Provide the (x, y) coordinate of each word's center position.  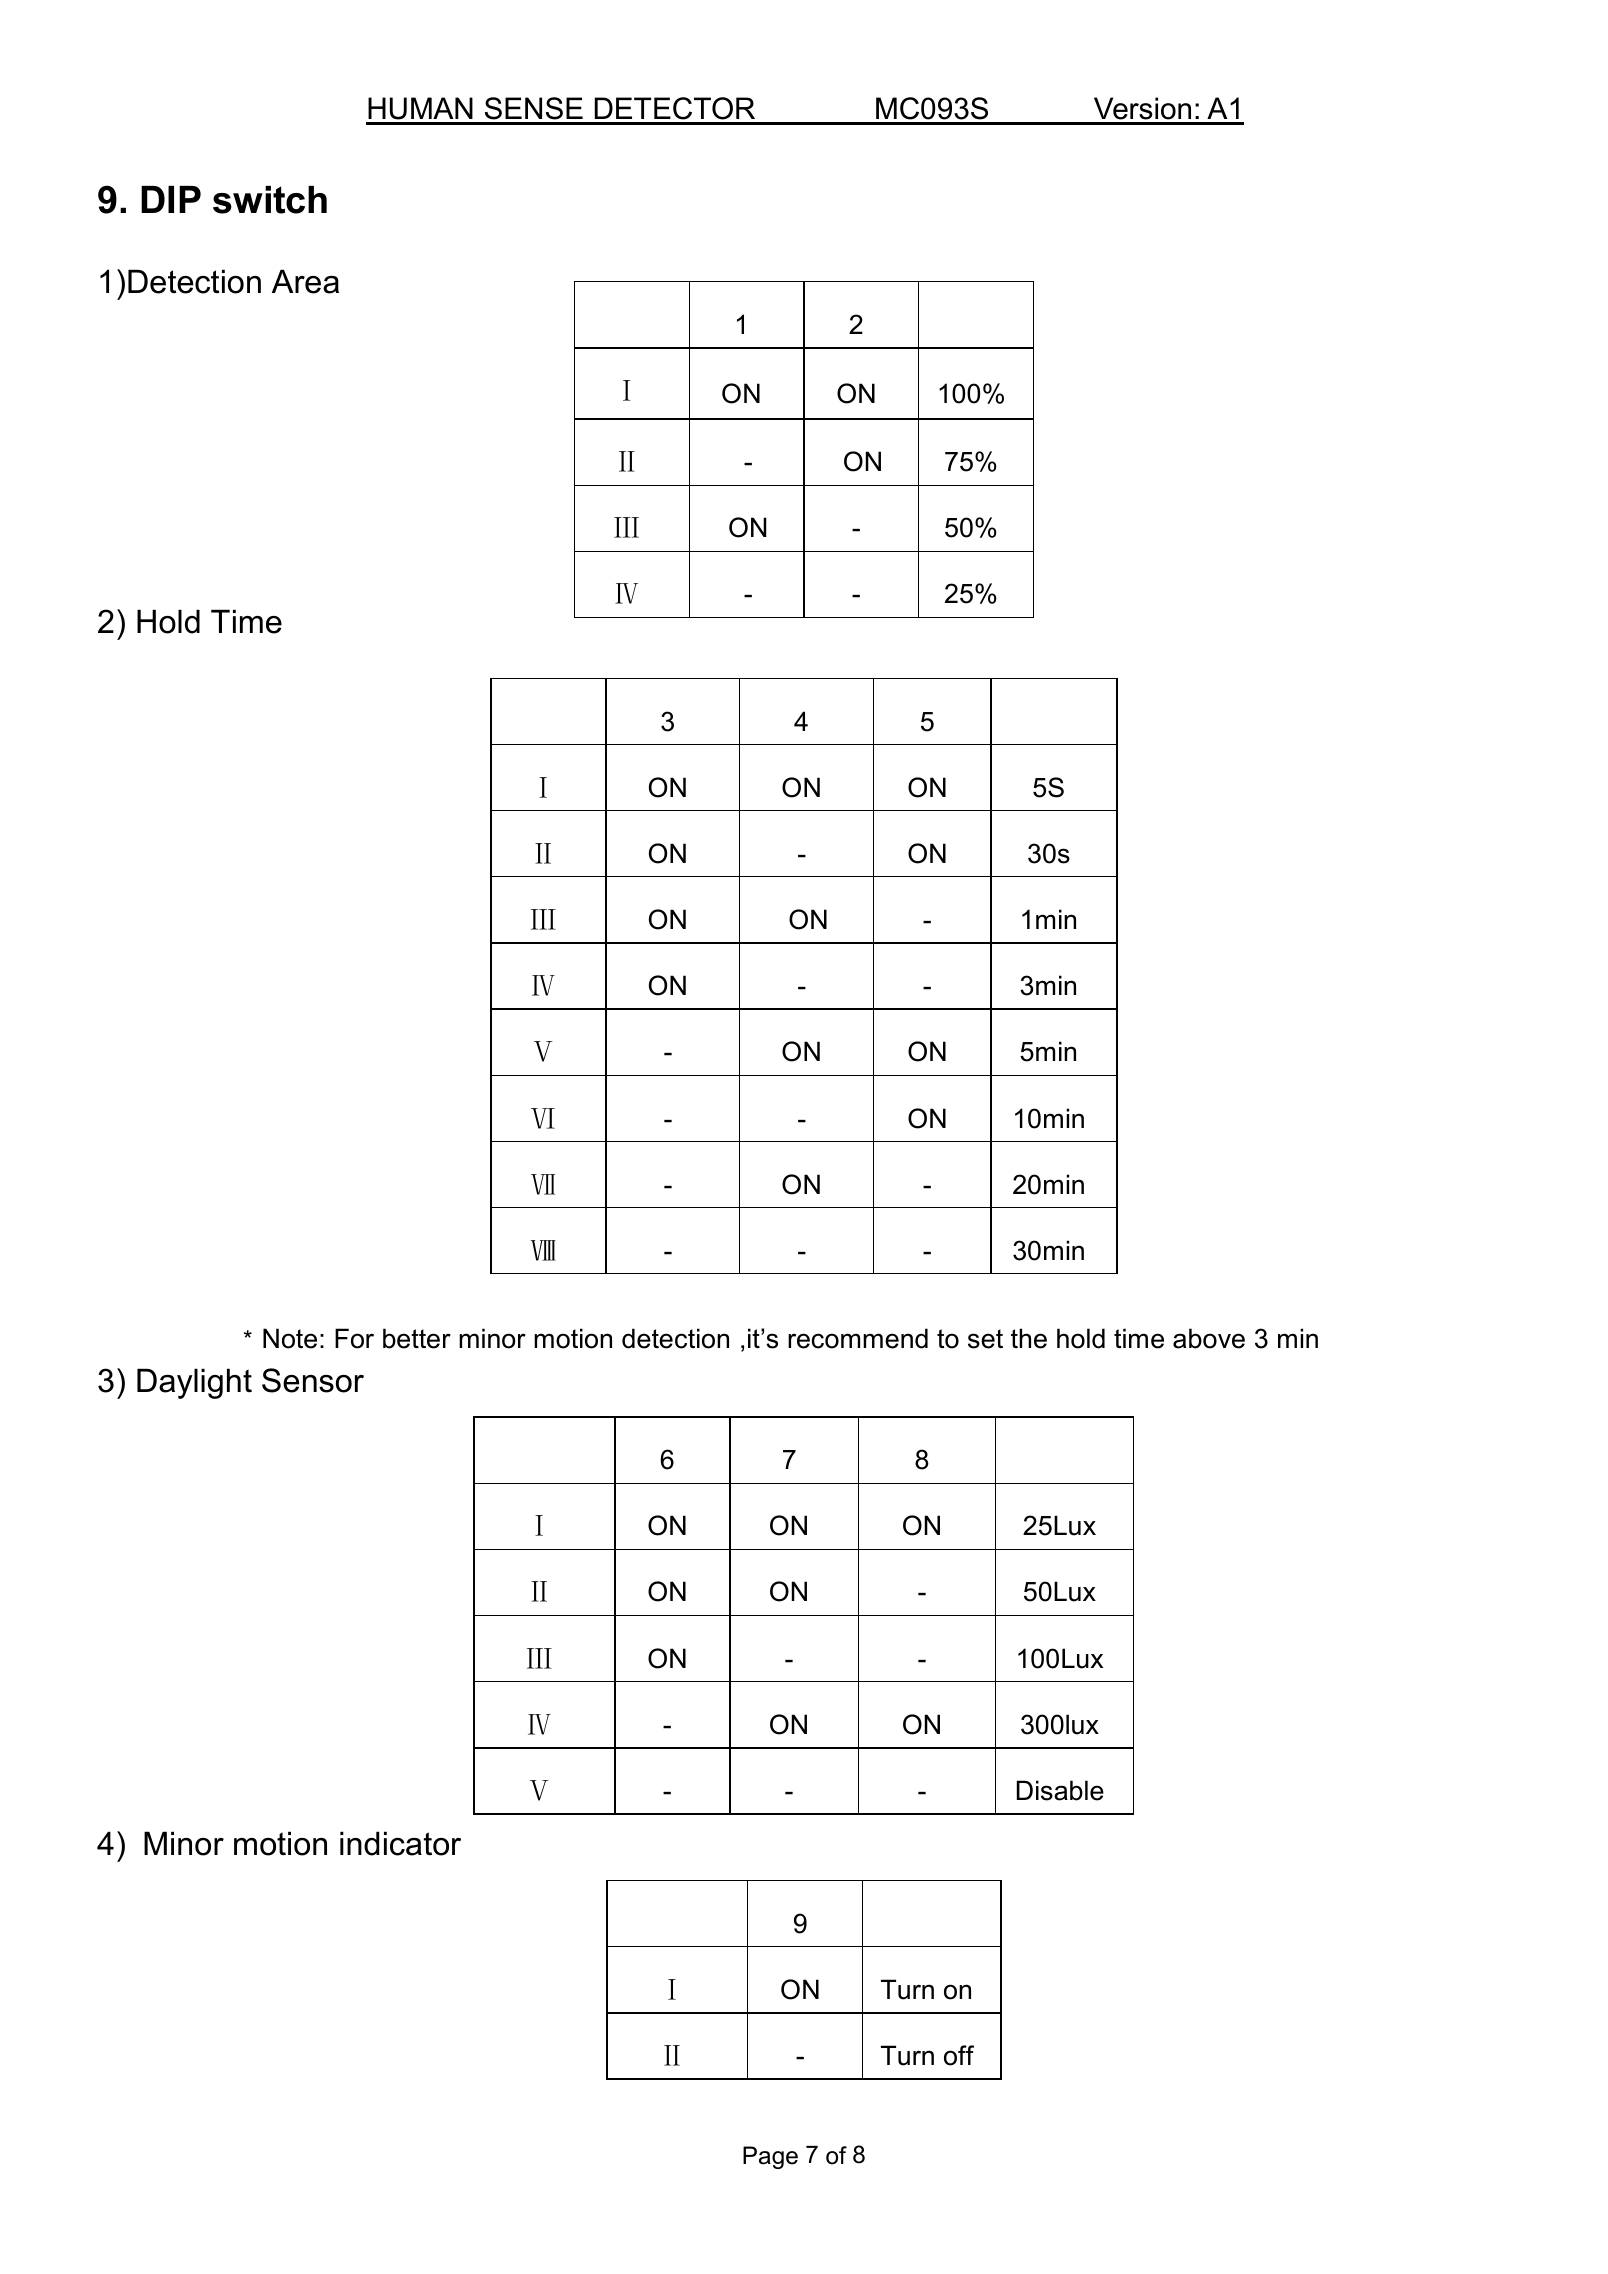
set (985, 1339)
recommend (858, 1338)
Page (770, 2157)
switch (270, 200)
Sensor (313, 1380)
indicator (400, 1843)
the (1029, 1338)
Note (290, 1338)
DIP (171, 199)
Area (305, 281)
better (417, 1338)
